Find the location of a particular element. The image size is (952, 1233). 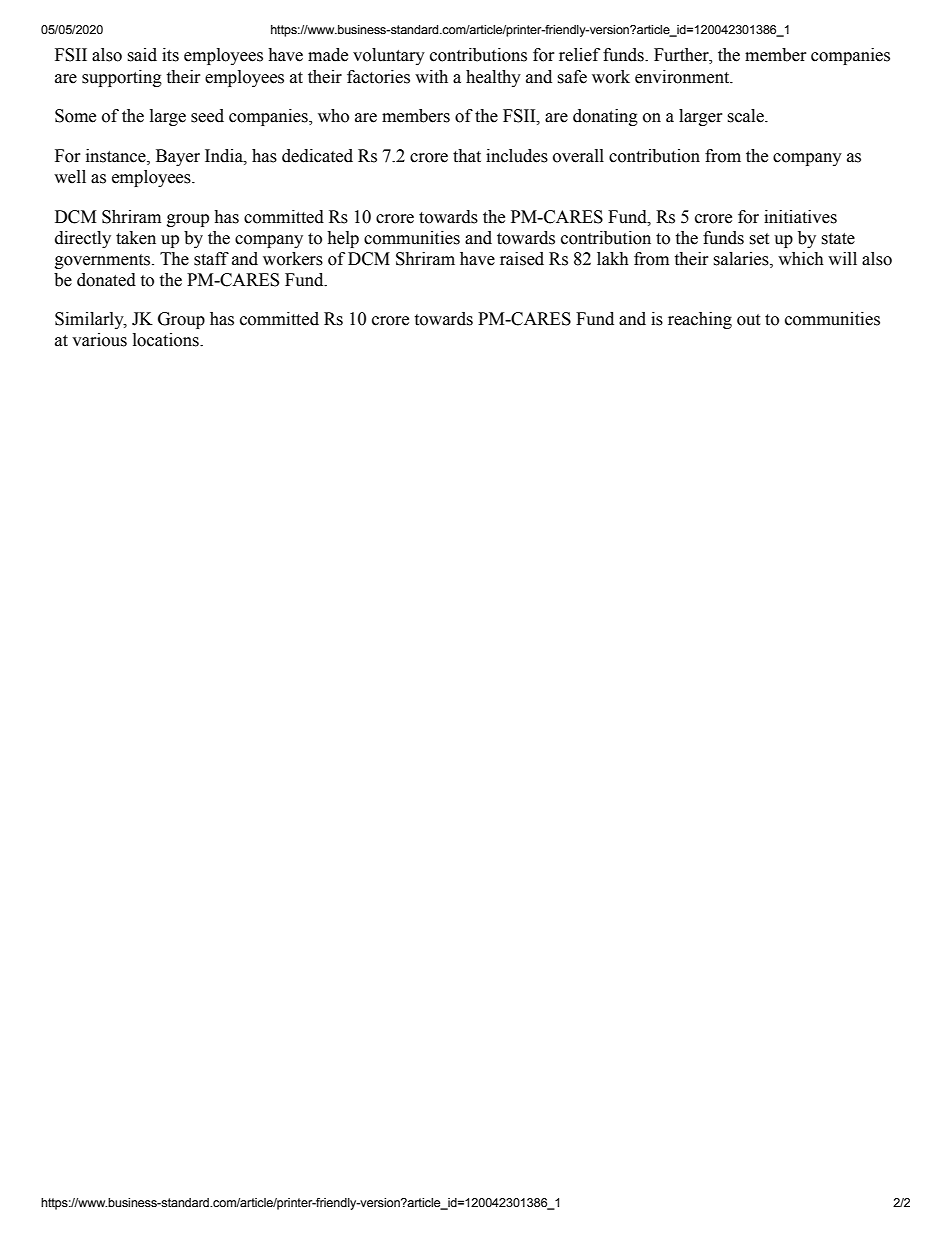

environment is located at coordinates (683, 77).
